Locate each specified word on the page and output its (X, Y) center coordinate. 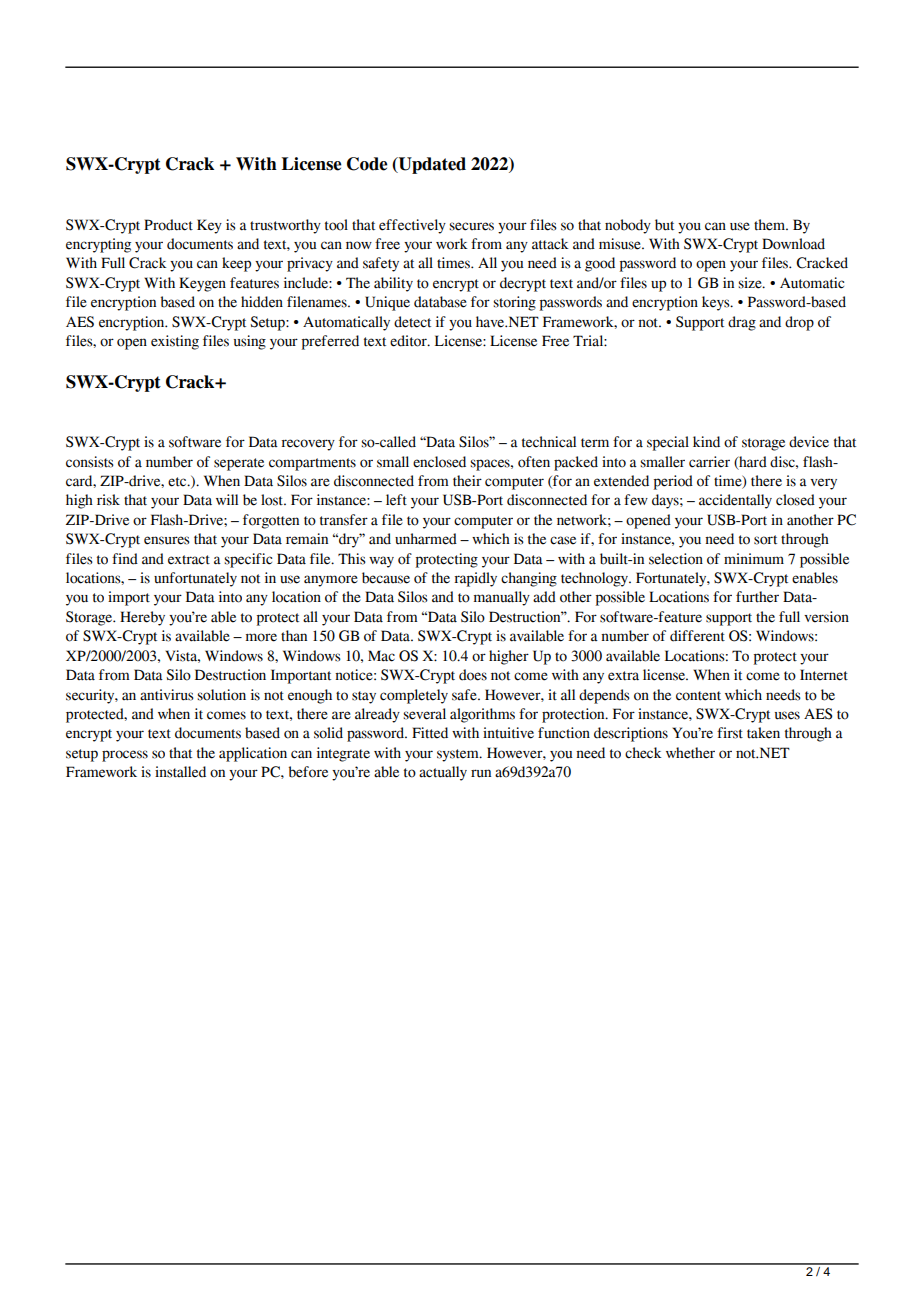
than (294, 636)
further (757, 597)
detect (412, 322)
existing (175, 342)
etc (178, 482)
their (467, 481)
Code (367, 164)
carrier (709, 462)
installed (180, 772)
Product (168, 225)
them (770, 225)
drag (742, 323)
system (459, 755)
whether (690, 753)
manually (502, 598)
